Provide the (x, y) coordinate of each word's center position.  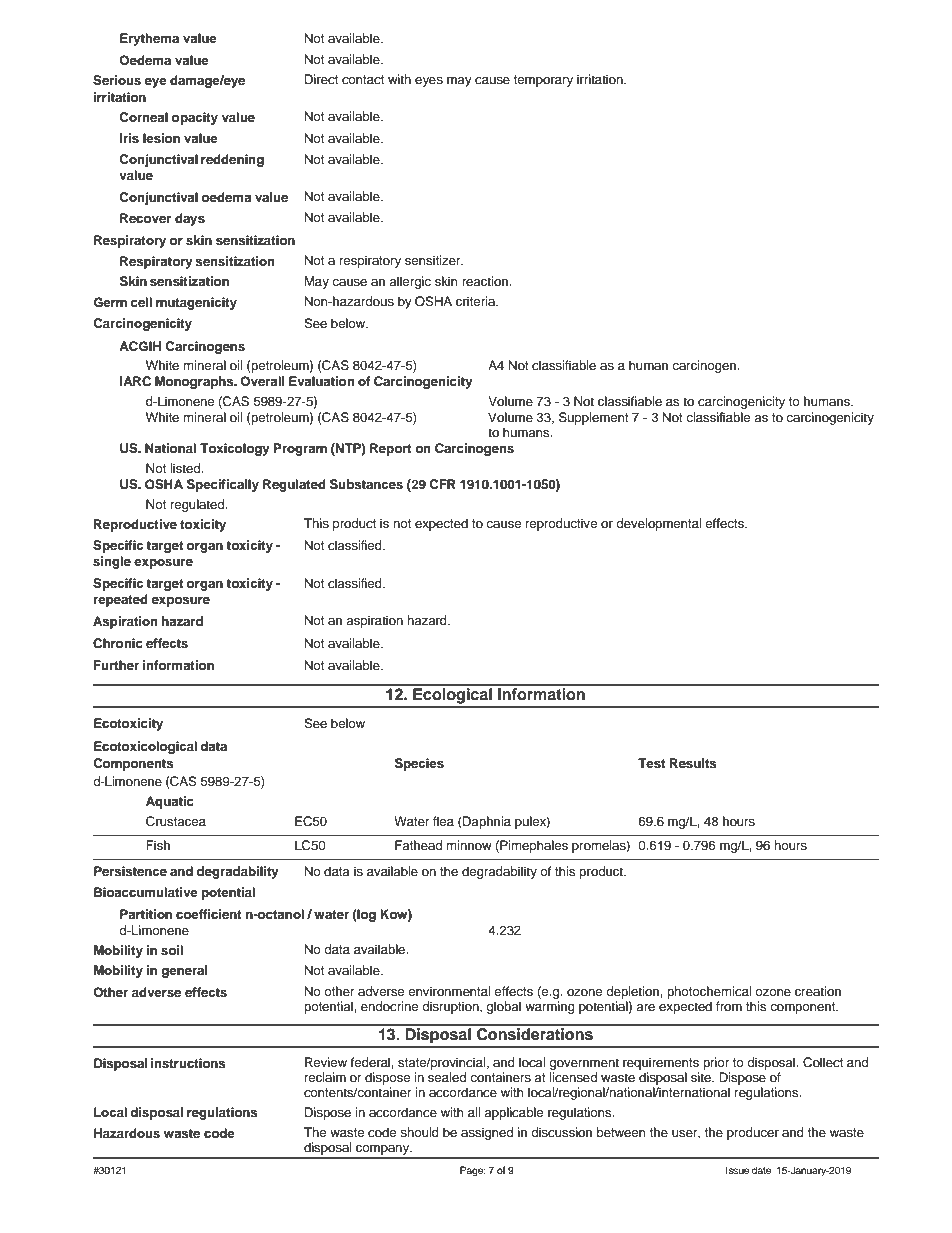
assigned (487, 1133)
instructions (188, 1063)
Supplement (594, 418)
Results (693, 763)
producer (753, 1133)
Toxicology (235, 449)
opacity (195, 118)
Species (419, 764)
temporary (543, 81)
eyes (429, 82)
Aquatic (170, 802)
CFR (442, 484)
